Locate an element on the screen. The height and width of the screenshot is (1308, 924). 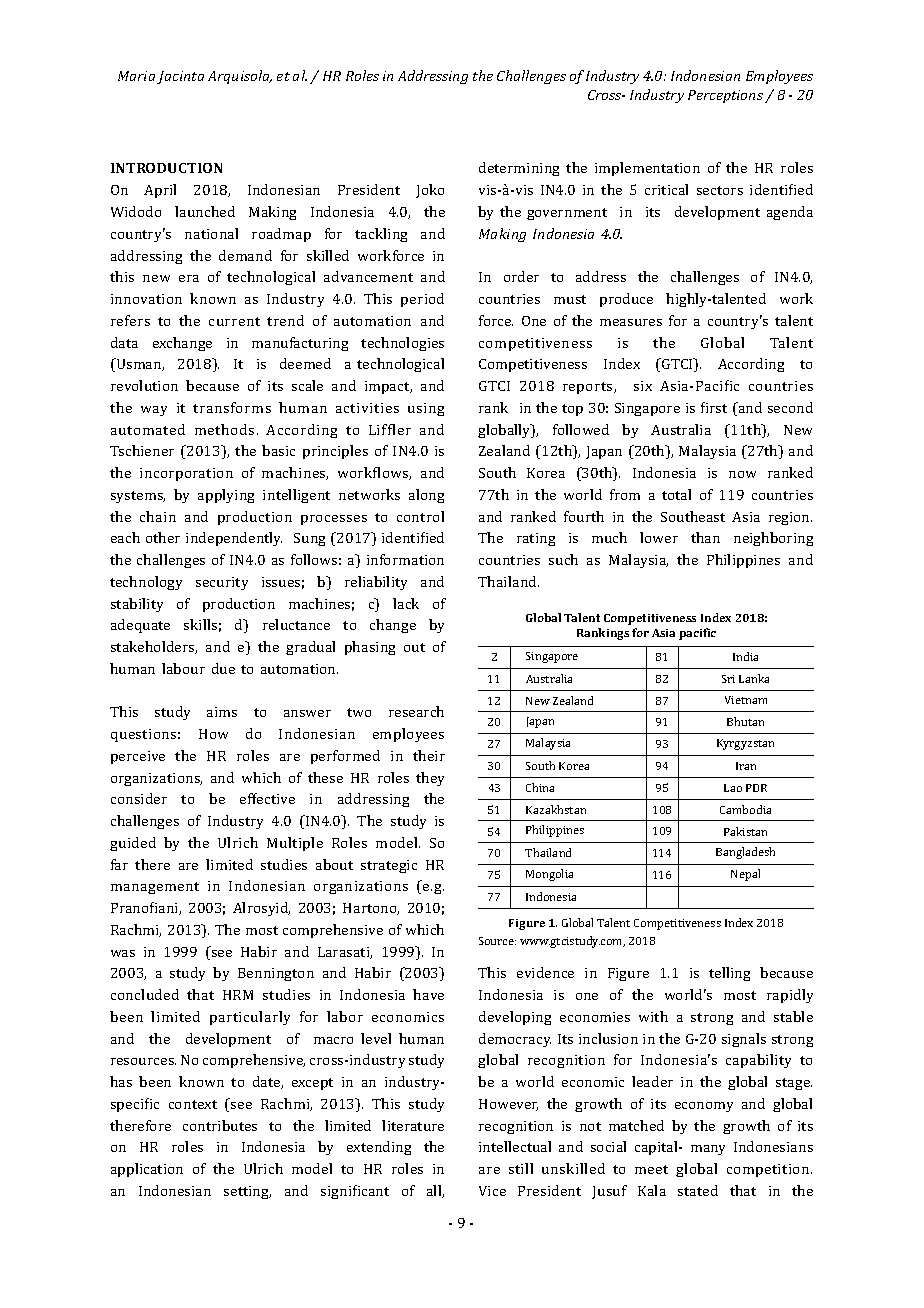
consider is located at coordinates (139, 798).
